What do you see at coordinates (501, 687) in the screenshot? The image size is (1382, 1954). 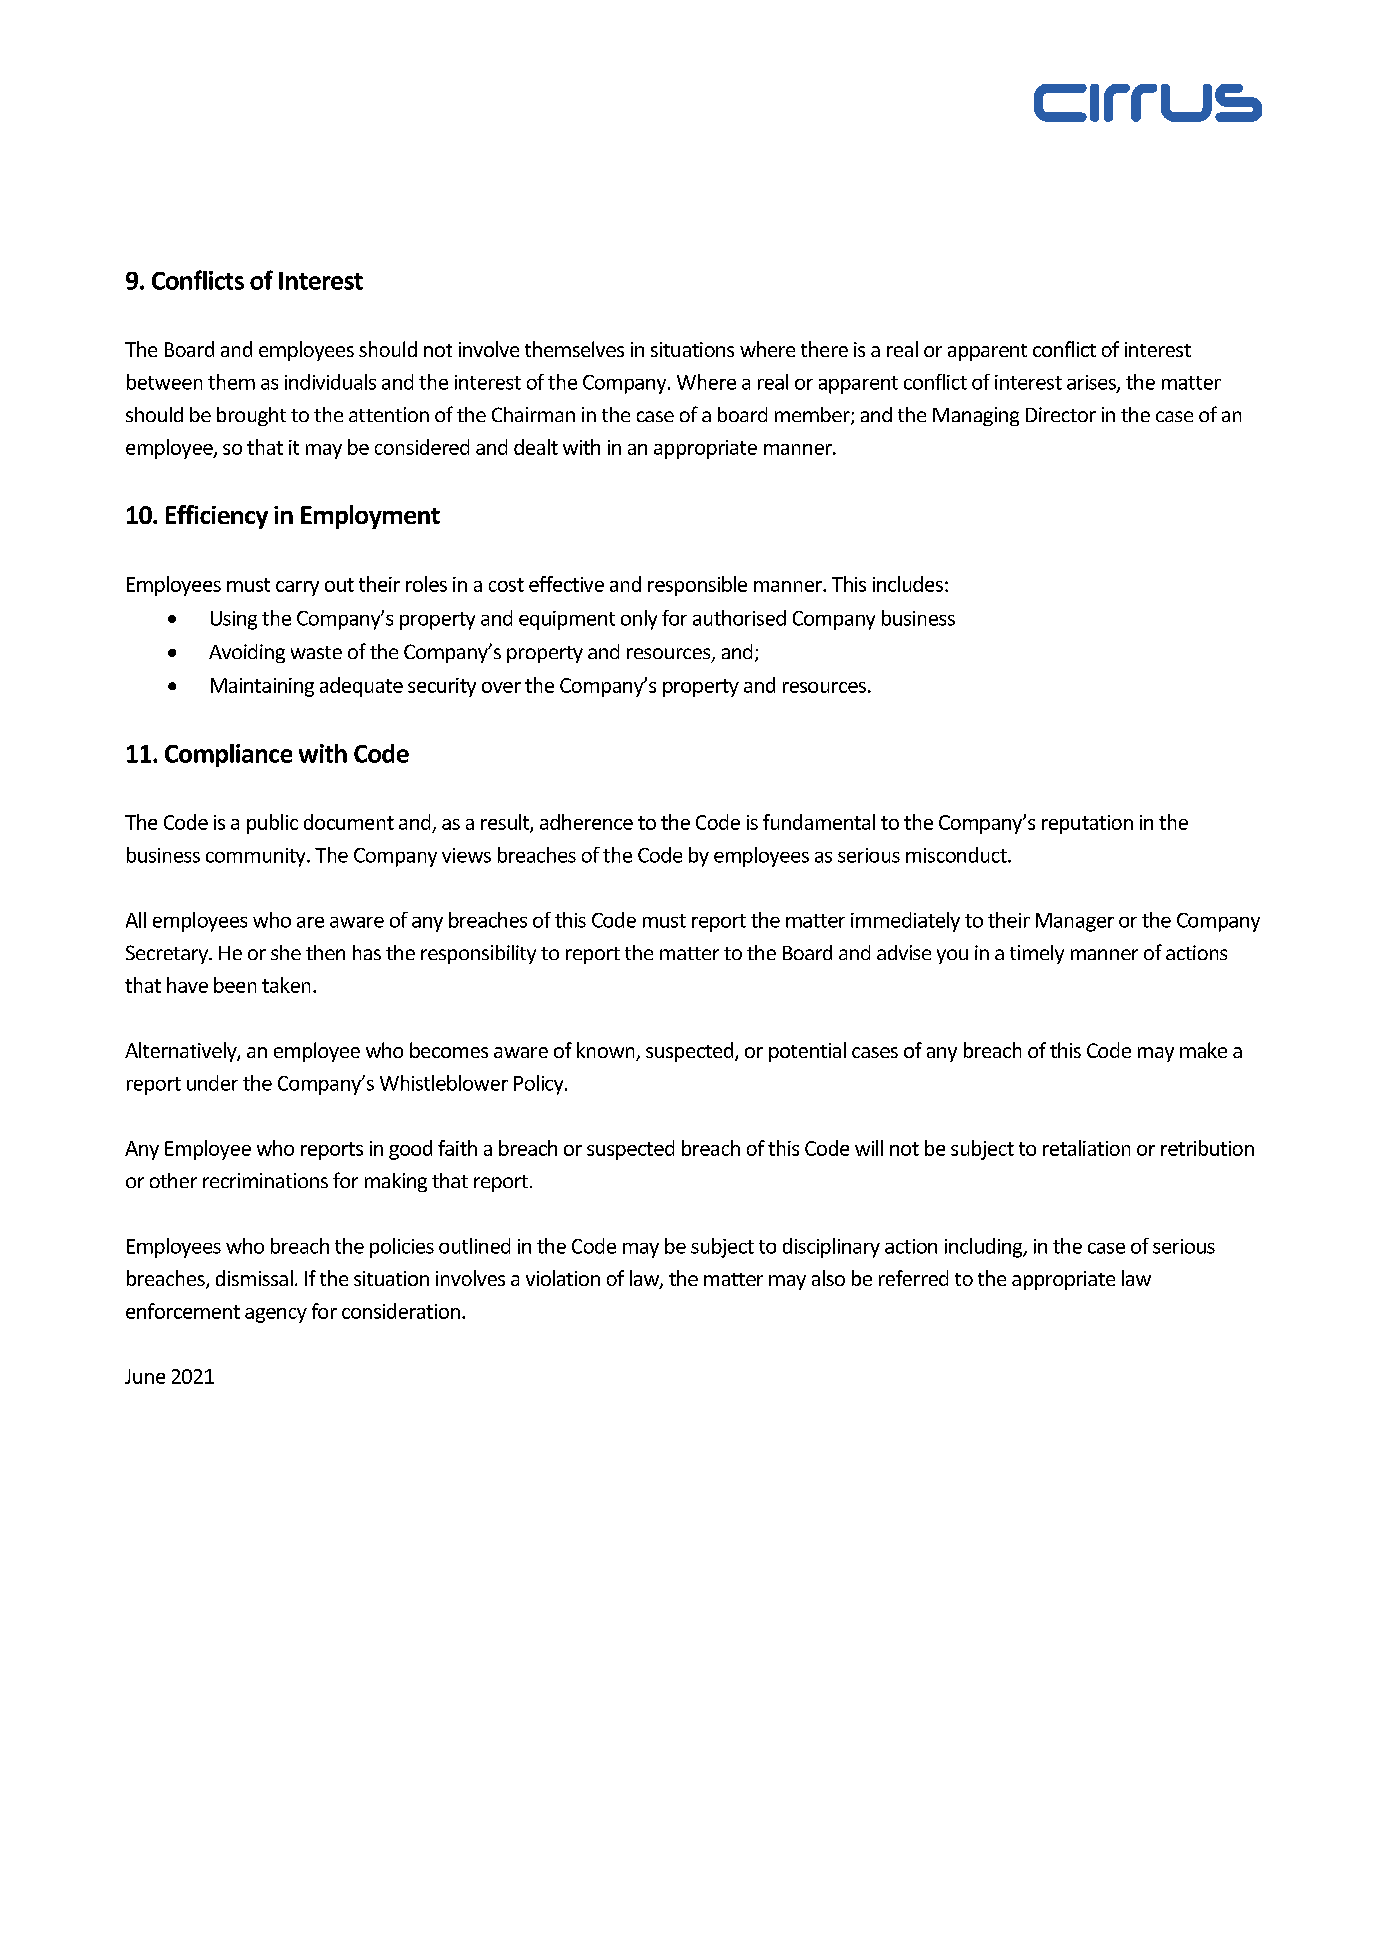 I see `over` at bounding box center [501, 687].
